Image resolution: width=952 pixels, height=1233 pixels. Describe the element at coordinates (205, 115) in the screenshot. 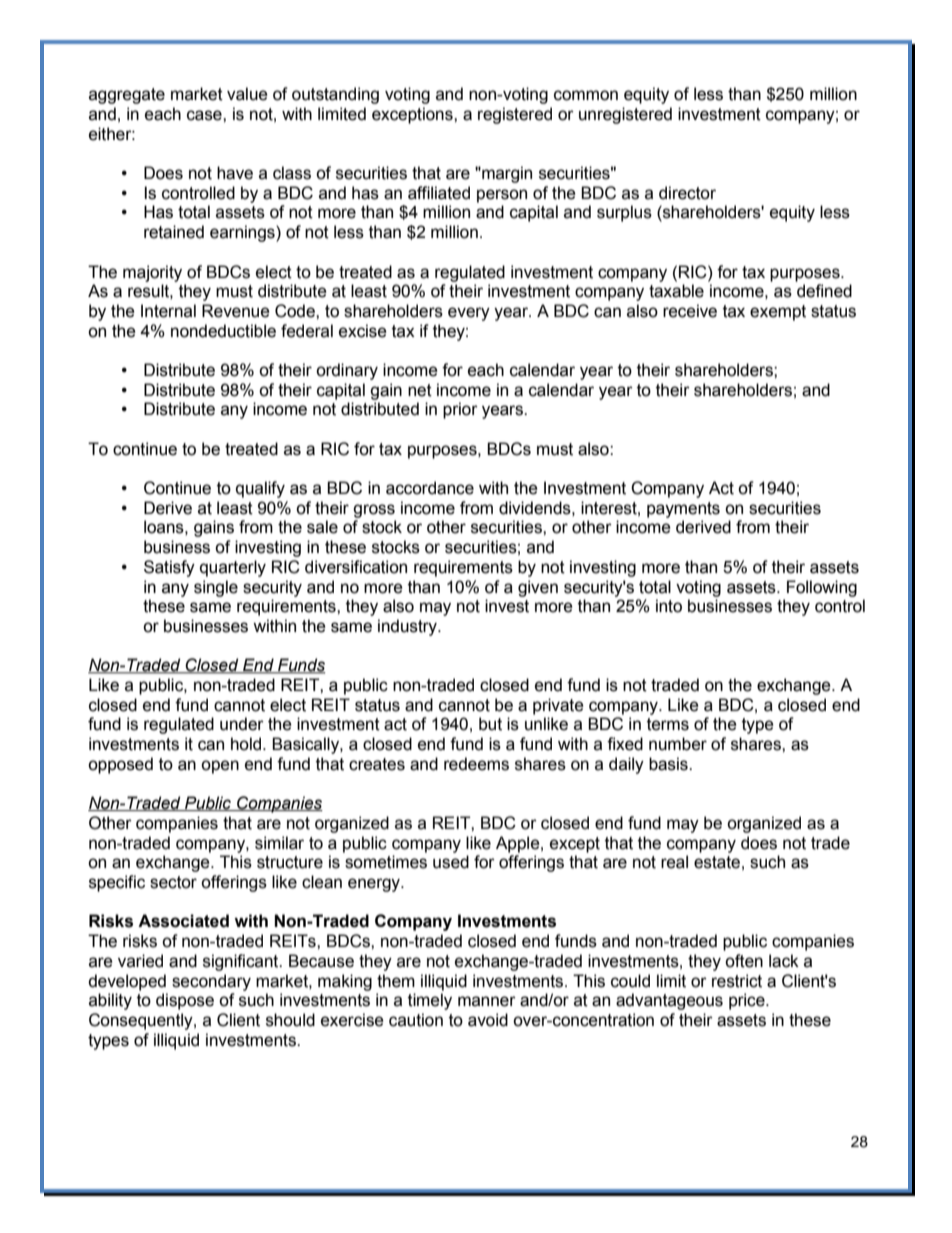

I see `case` at that location.
